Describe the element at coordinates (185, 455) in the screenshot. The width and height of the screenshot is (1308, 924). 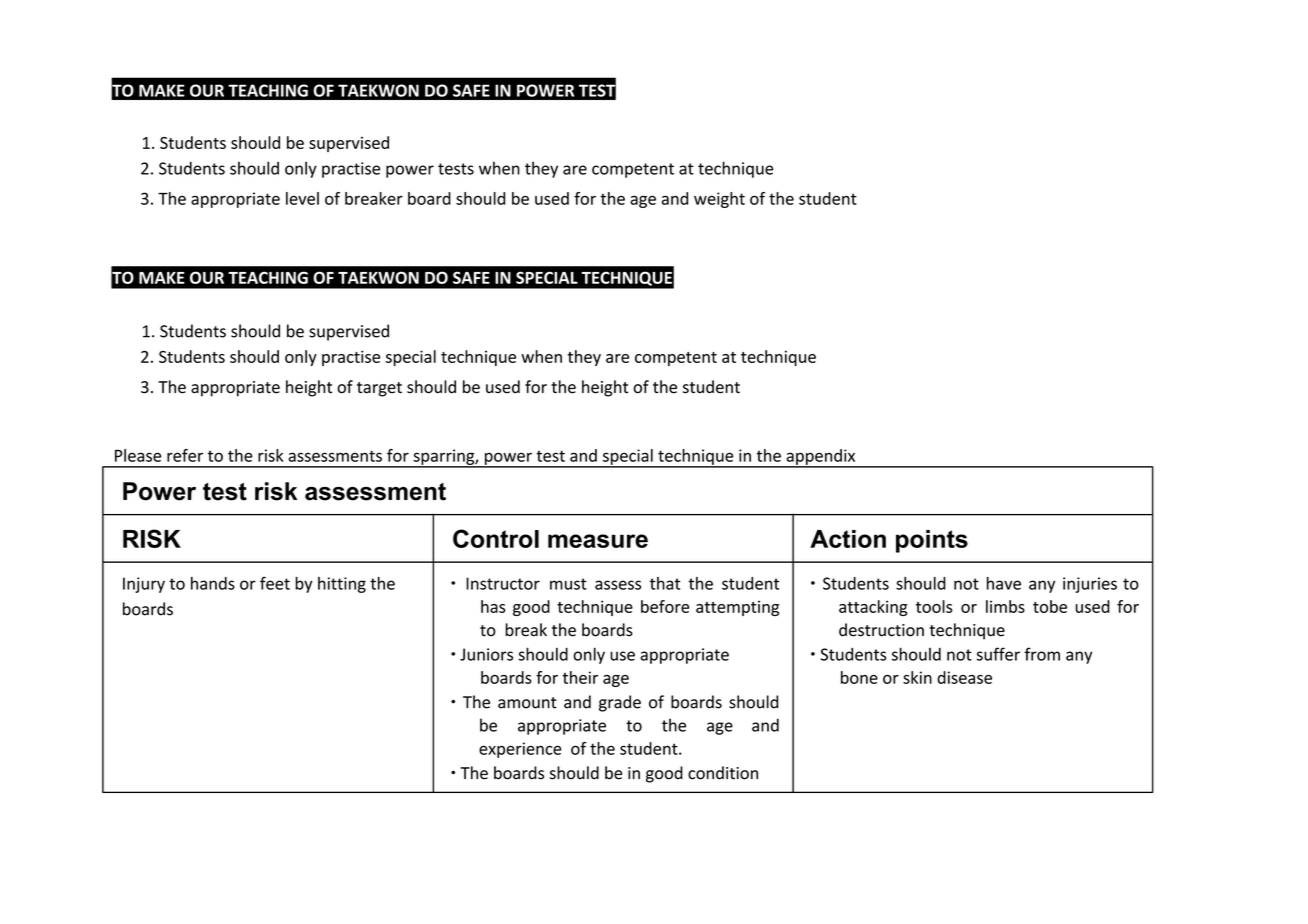
I see `refer` at that location.
